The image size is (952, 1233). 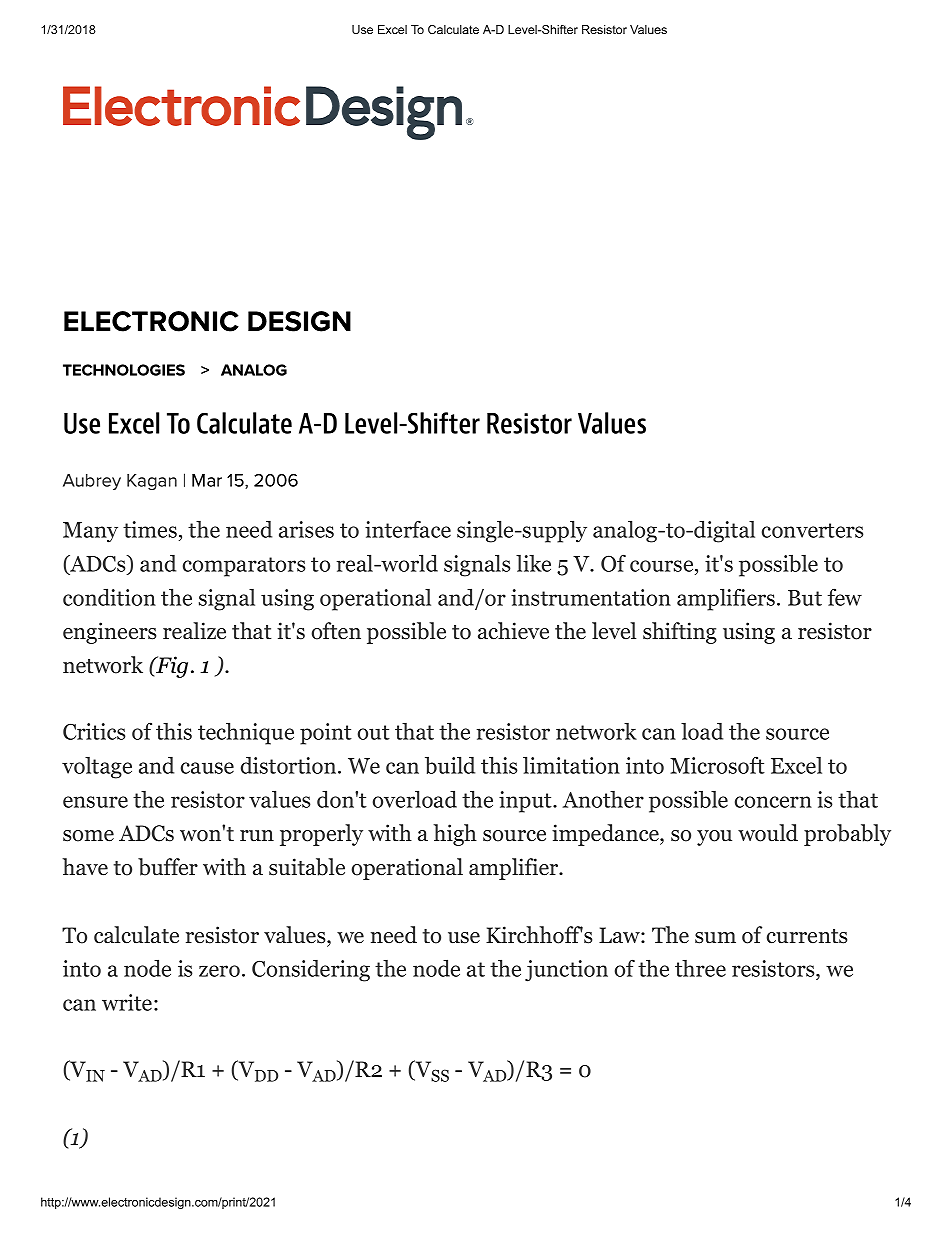 What do you see at coordinates (513, 631) in the document?
I see `achieve` at bounding box center [513, 631].
